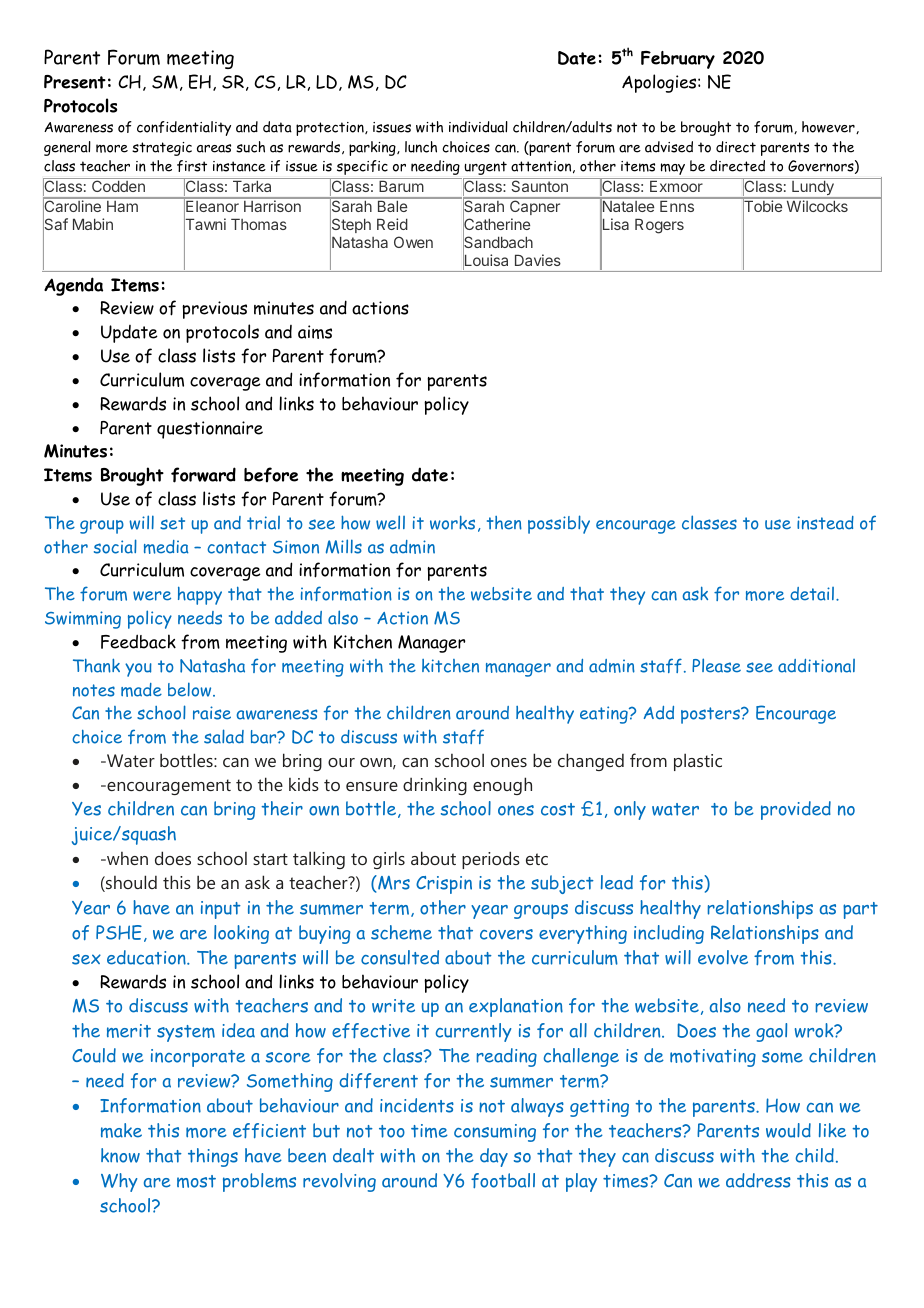  Describe the element at coordinates (120, 1155) in the screenshot. I see `know` at that location.
